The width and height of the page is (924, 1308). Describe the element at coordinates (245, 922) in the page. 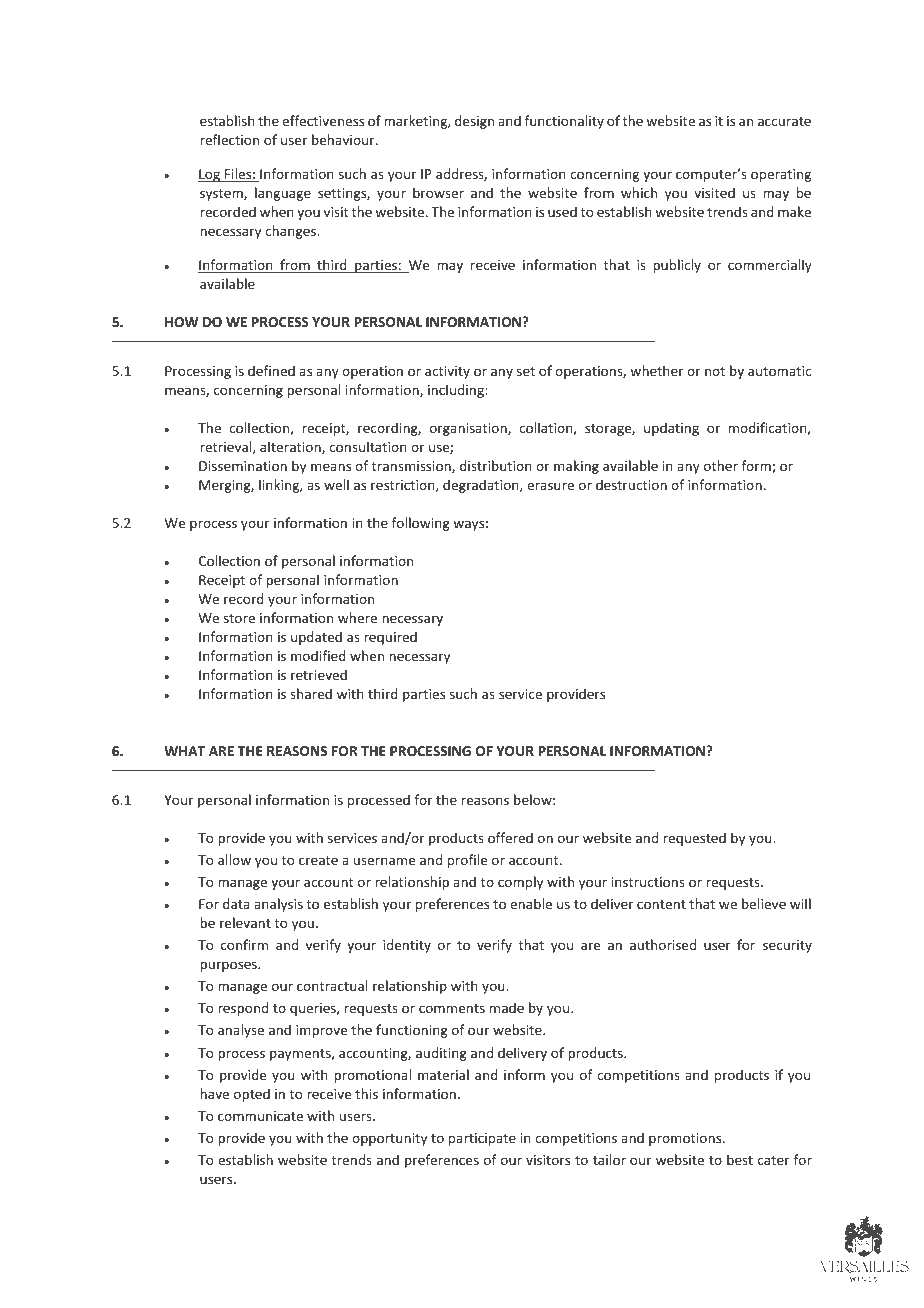

I see `relevant` at that location.
